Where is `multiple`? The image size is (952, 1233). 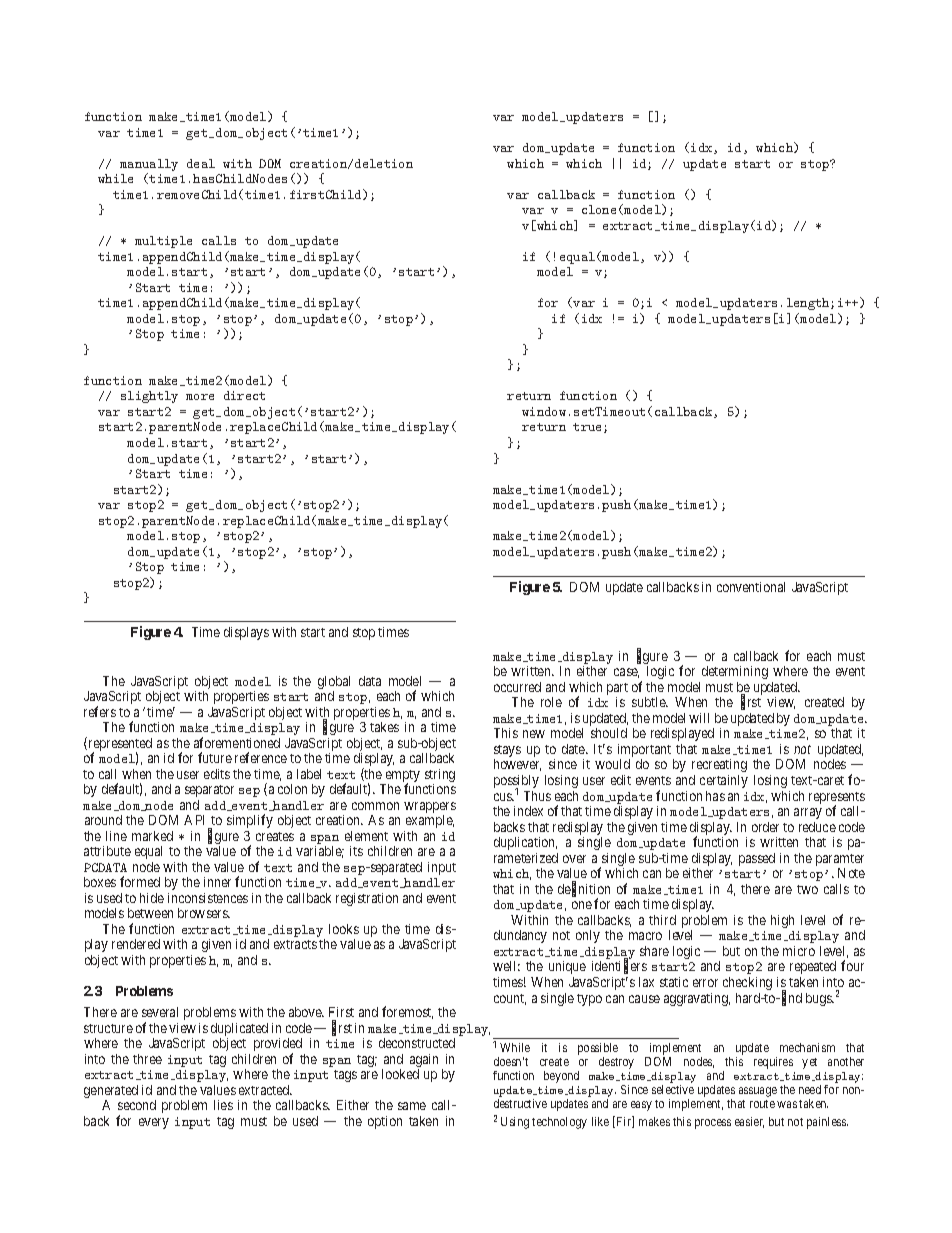
multiple is located at coordinates (163, 242).
